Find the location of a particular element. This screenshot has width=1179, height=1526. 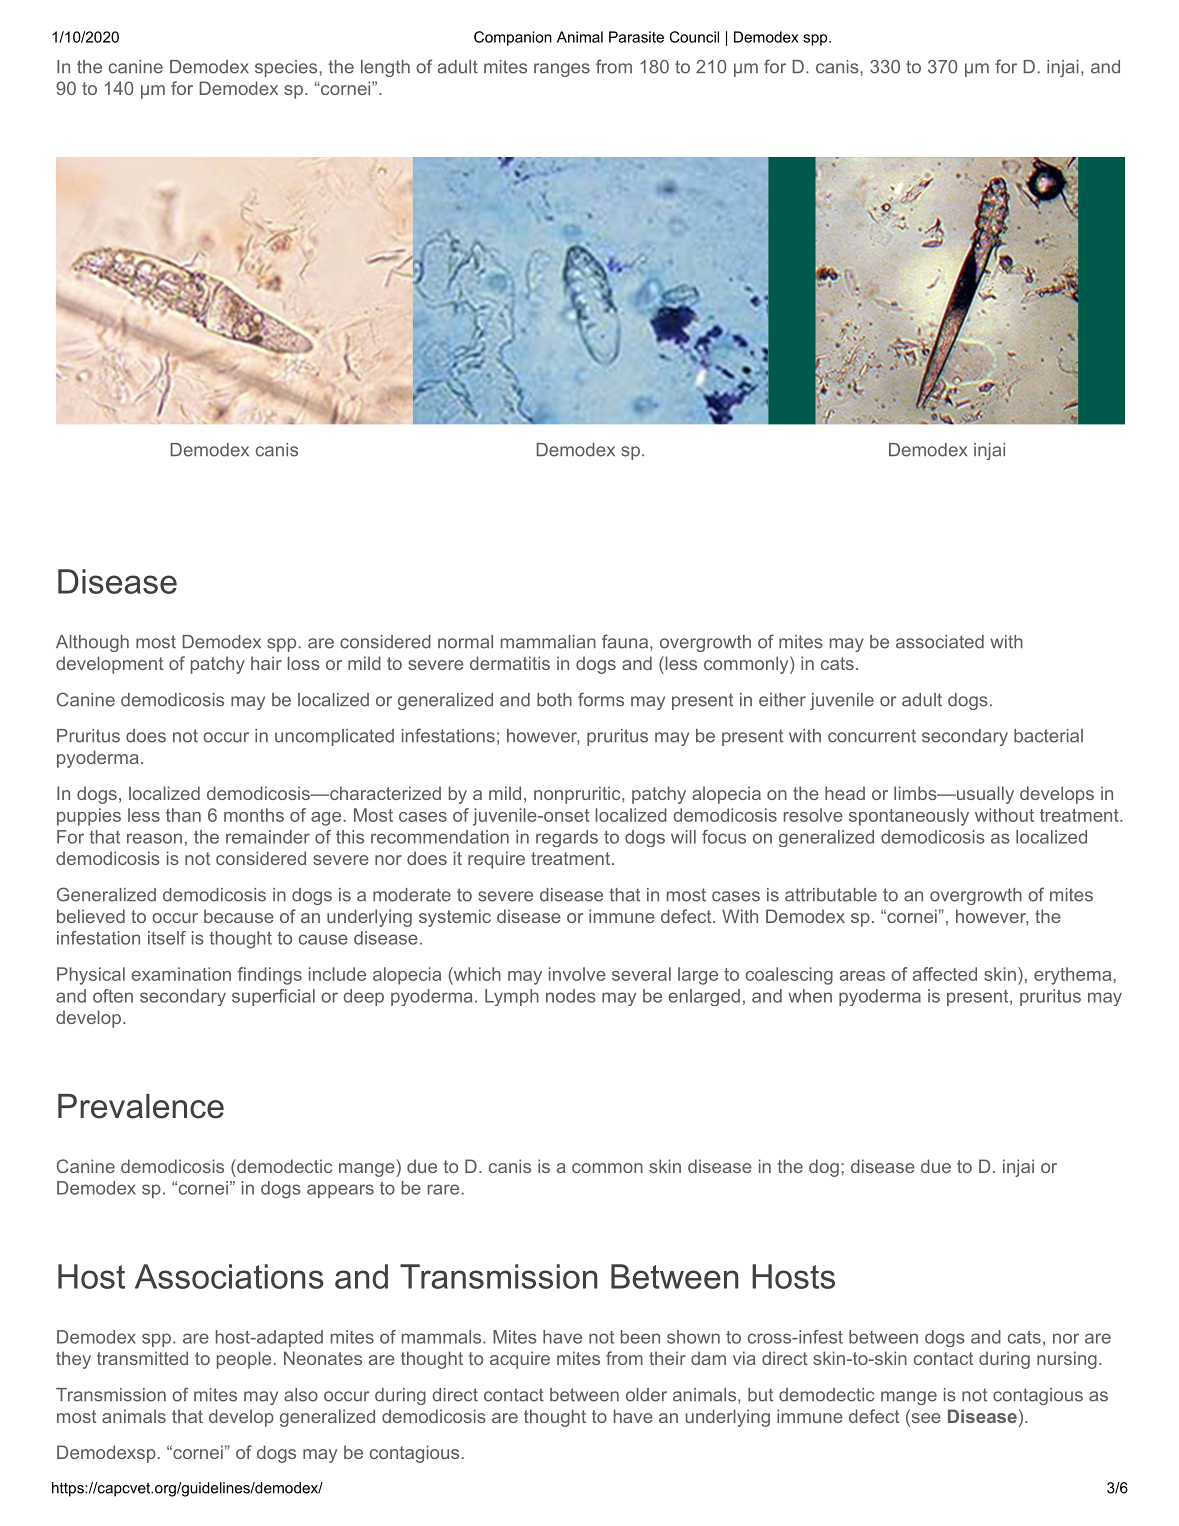

concurrent is located at coordinates (872, 736).
